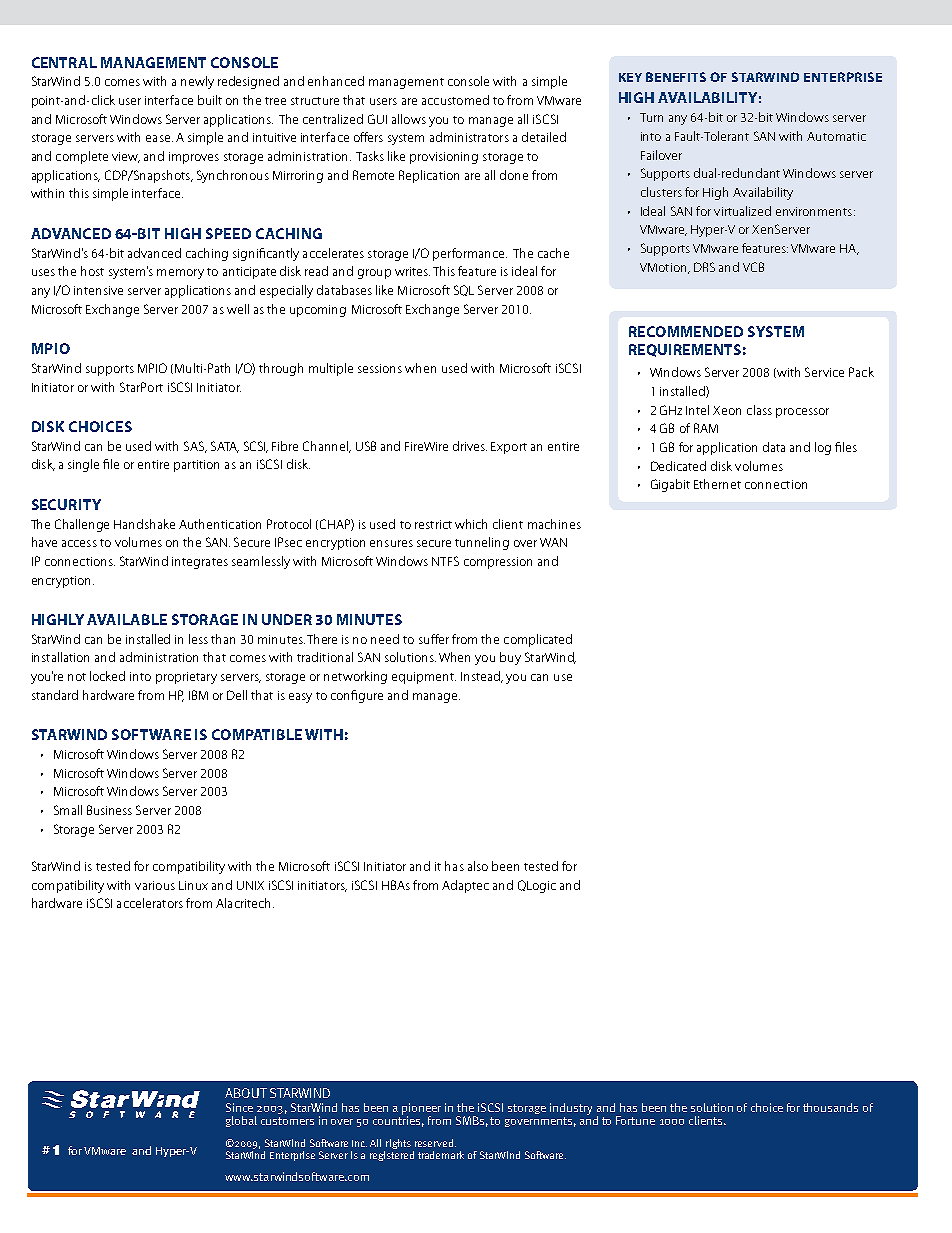 The width and height of the image is (952, 1233). Describe the element at coordinates (478, 866) in the image. I see `also` at that location.
